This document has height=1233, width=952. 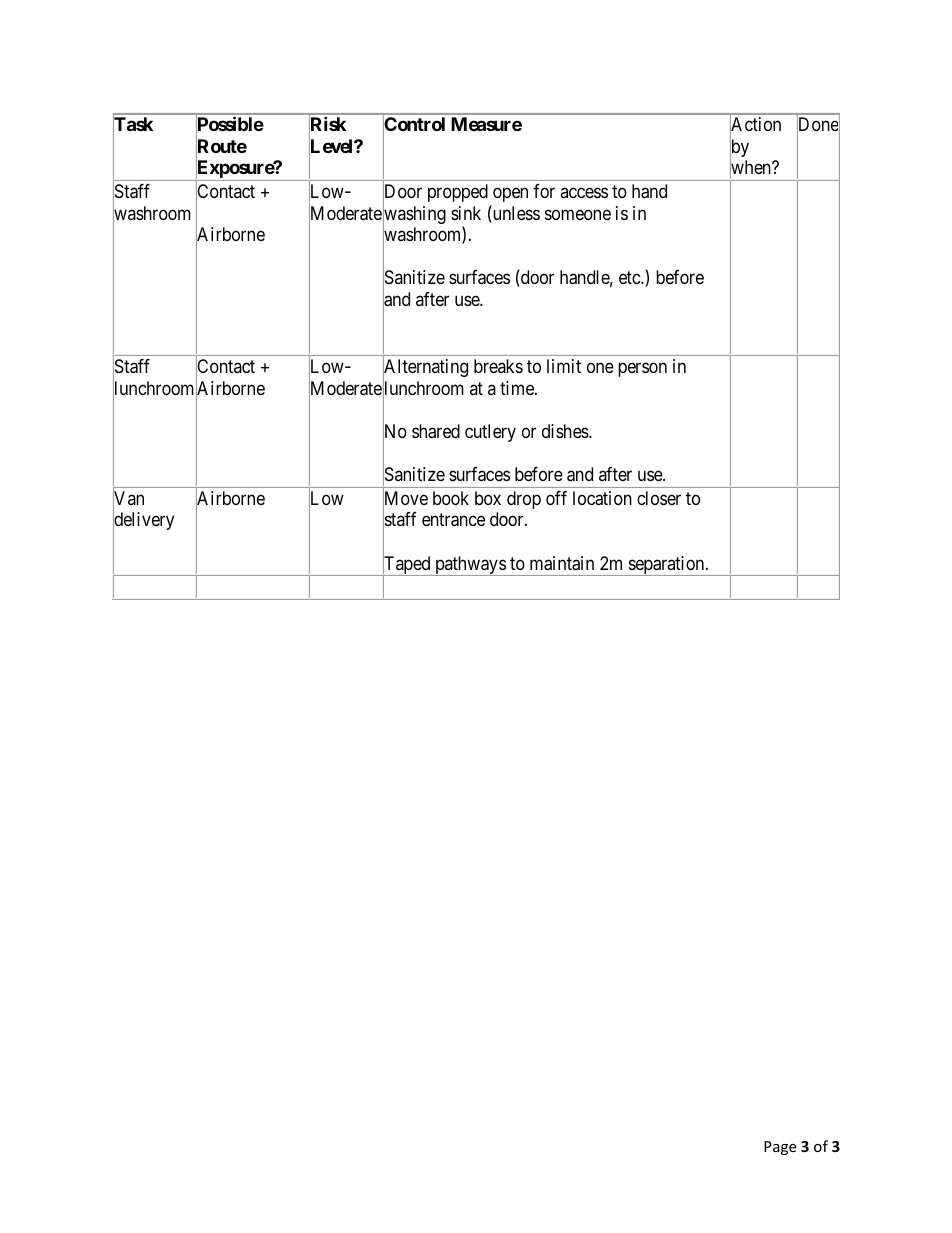 What do you see at coordinates (470, 566) in the document?
I see `pathways` at bounding box center [470, 566].
